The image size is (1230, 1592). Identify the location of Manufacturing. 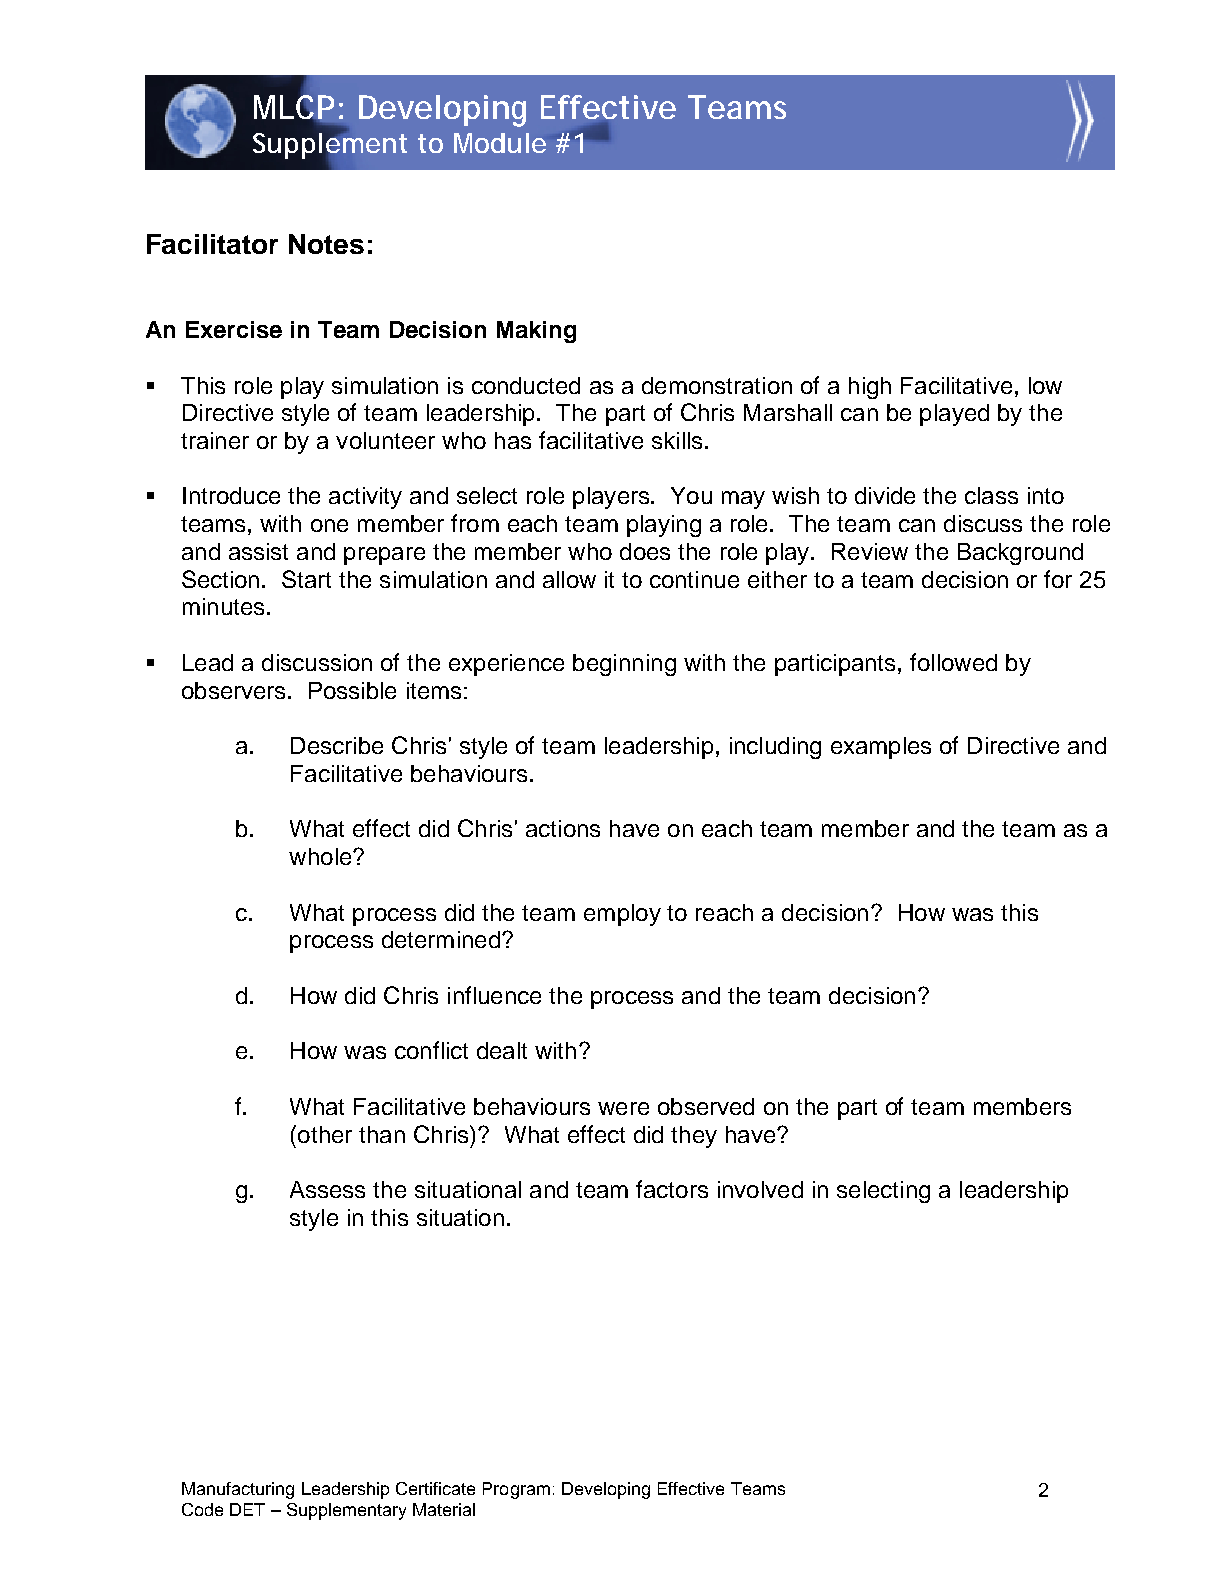
(238, 1490).
